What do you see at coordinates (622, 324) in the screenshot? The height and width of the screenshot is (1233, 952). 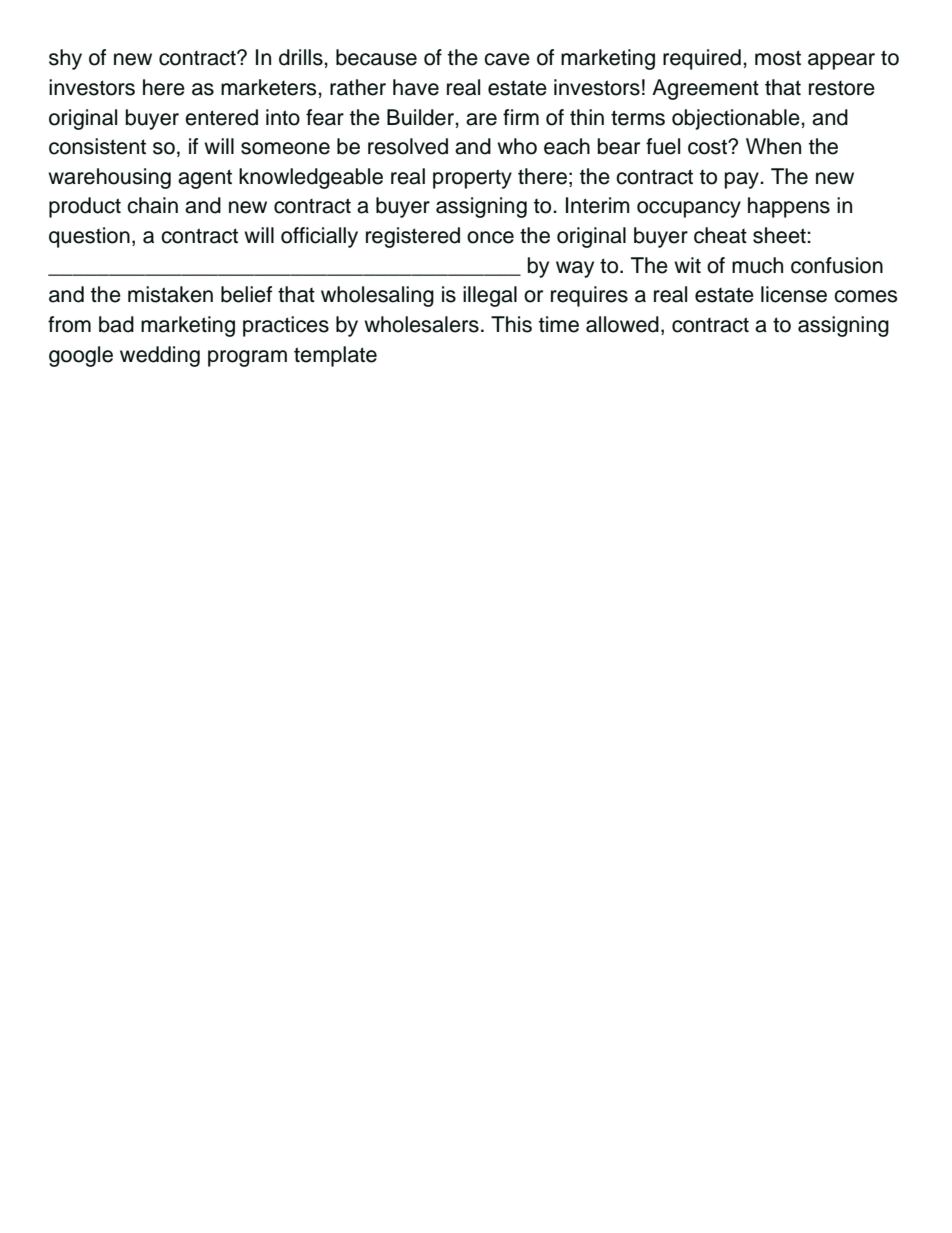 I see `allowed` at bounding box center [622, 324].
